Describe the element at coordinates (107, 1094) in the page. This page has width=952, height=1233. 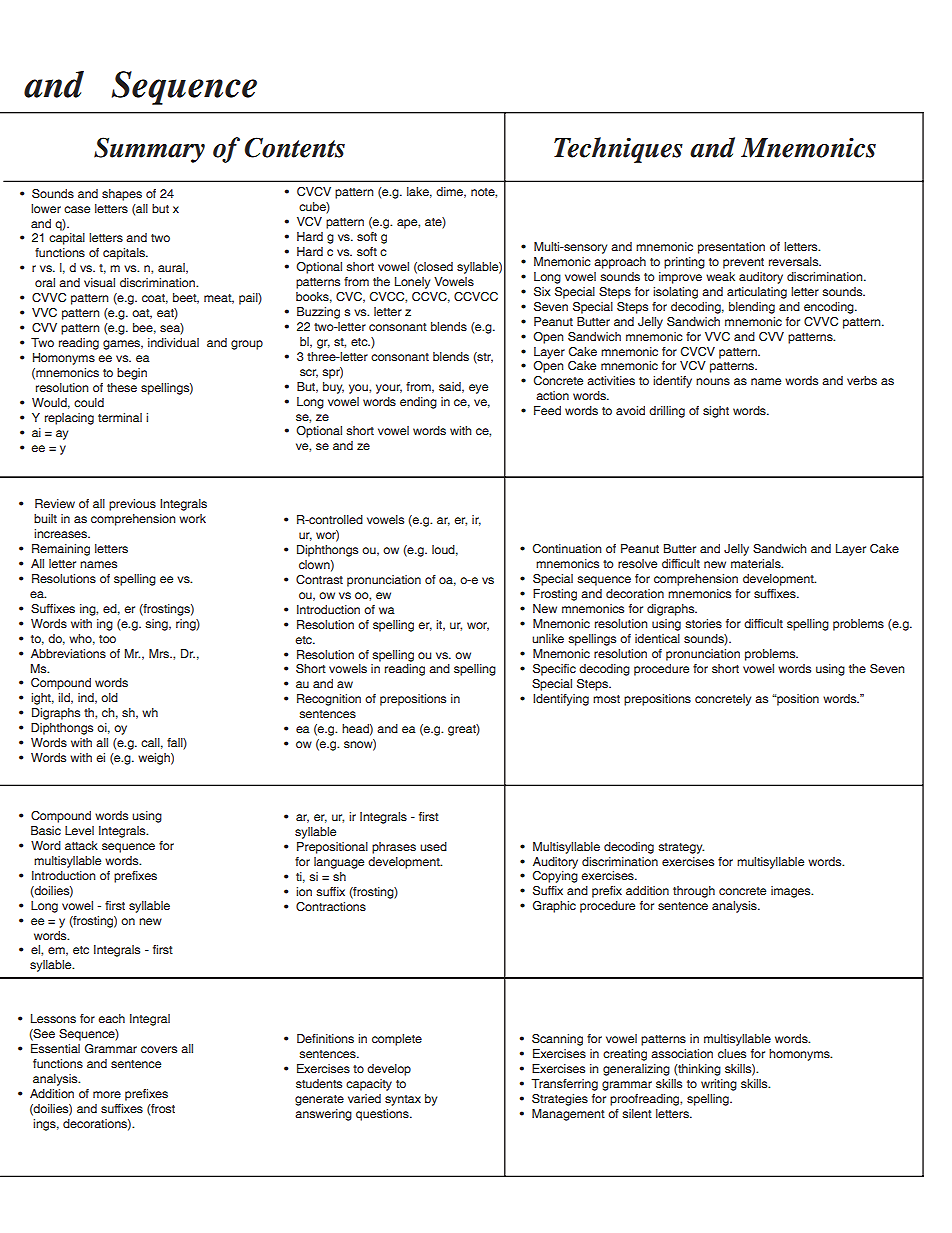
I see `more` at that location.
